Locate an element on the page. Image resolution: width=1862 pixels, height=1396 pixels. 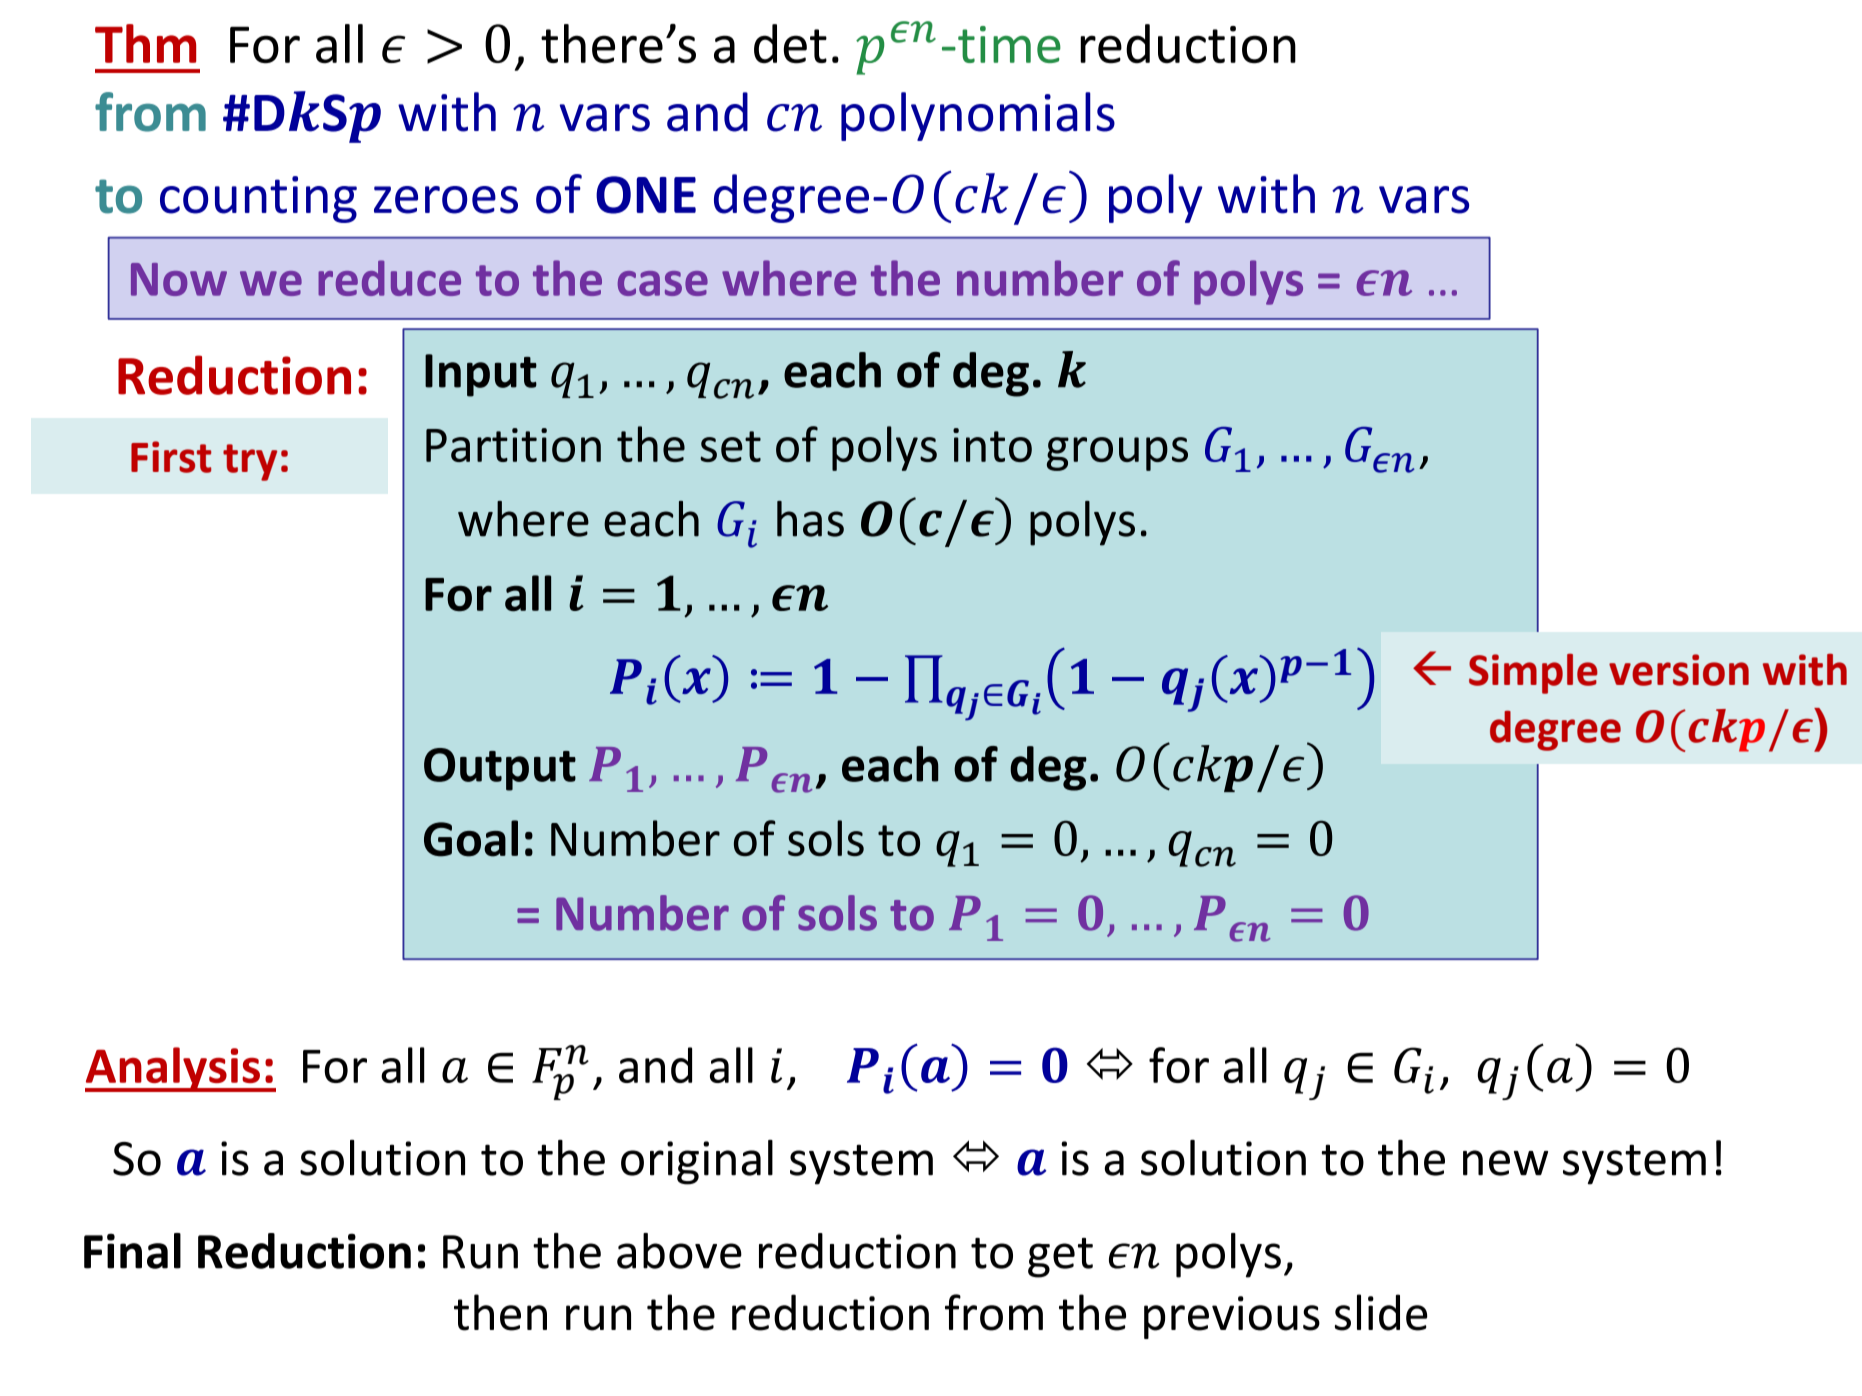
slide is located at coordinates (1381, 1312).
